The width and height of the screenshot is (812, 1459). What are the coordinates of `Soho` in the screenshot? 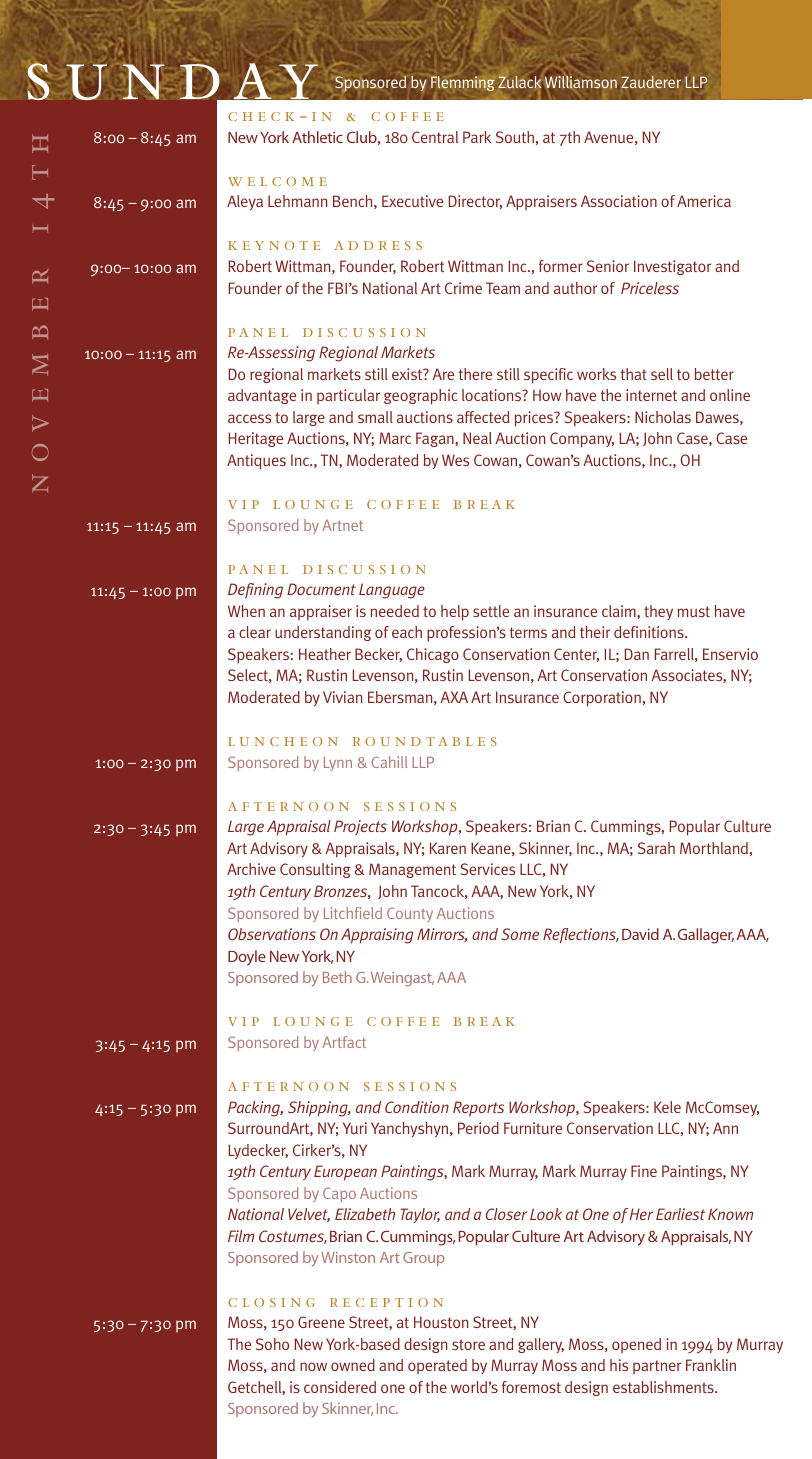 It's located at (272, 1344).
